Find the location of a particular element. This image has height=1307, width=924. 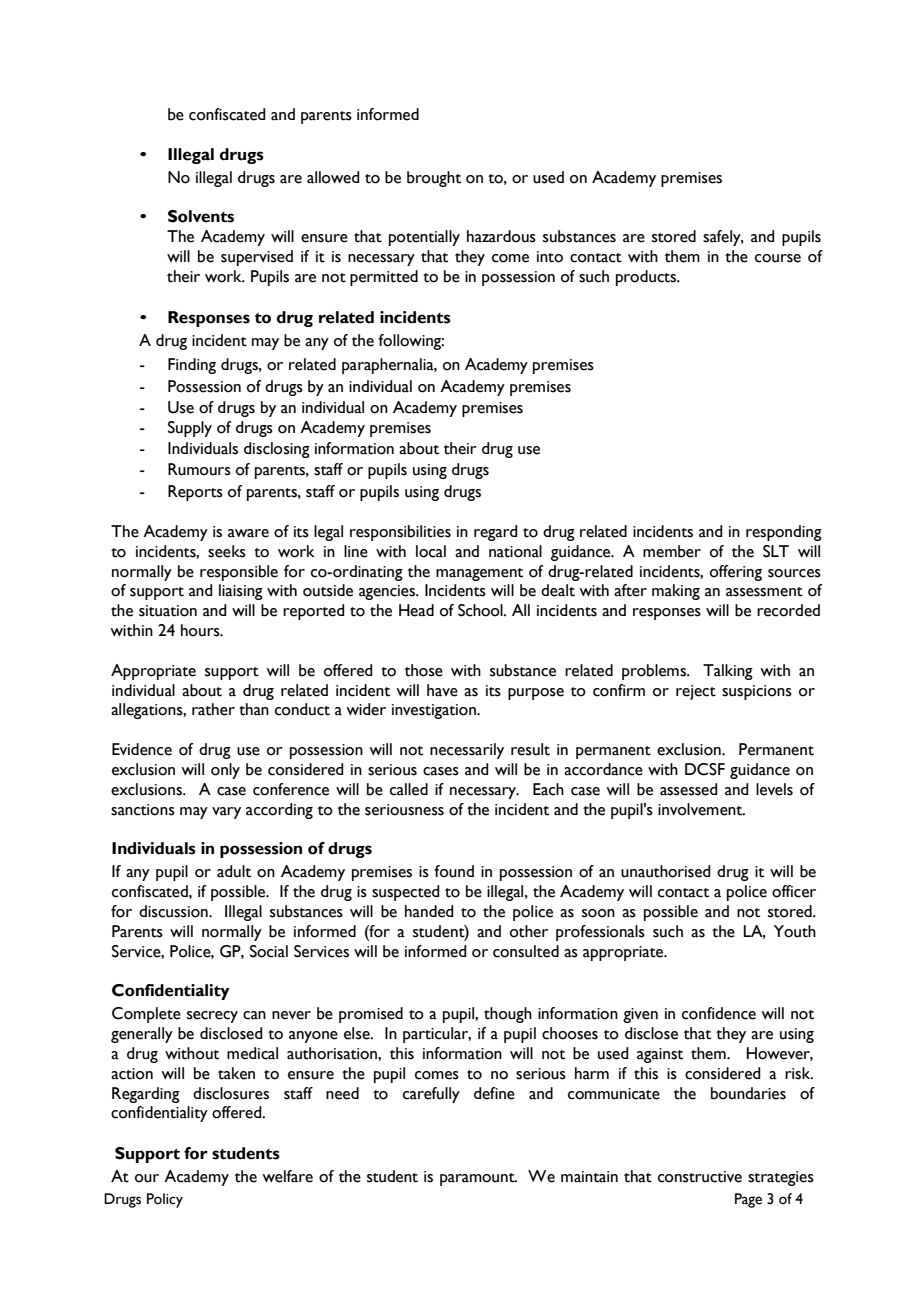

found is located at coordinates (454, 871).
